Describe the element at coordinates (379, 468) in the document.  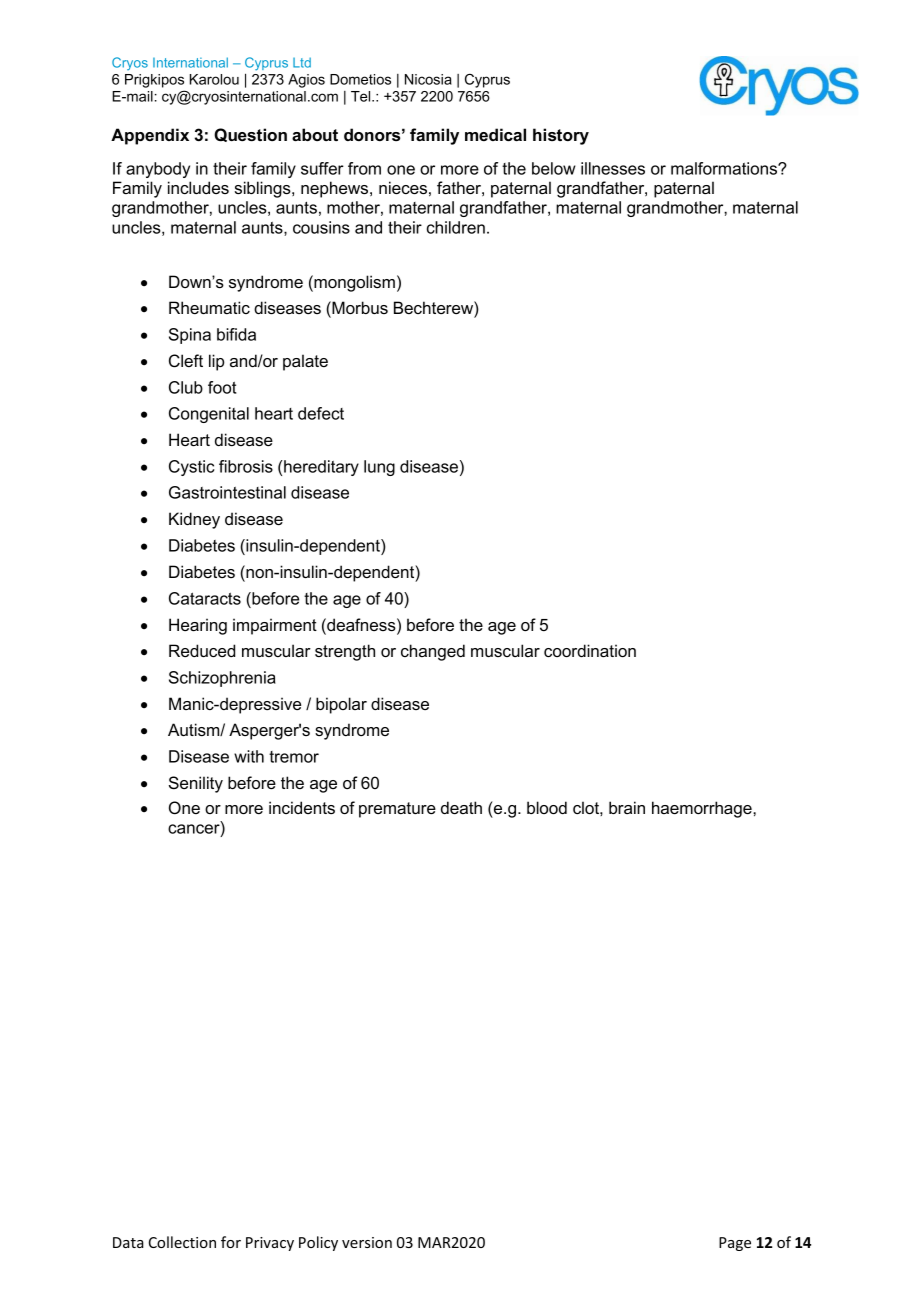
I see `lung` at that location.
